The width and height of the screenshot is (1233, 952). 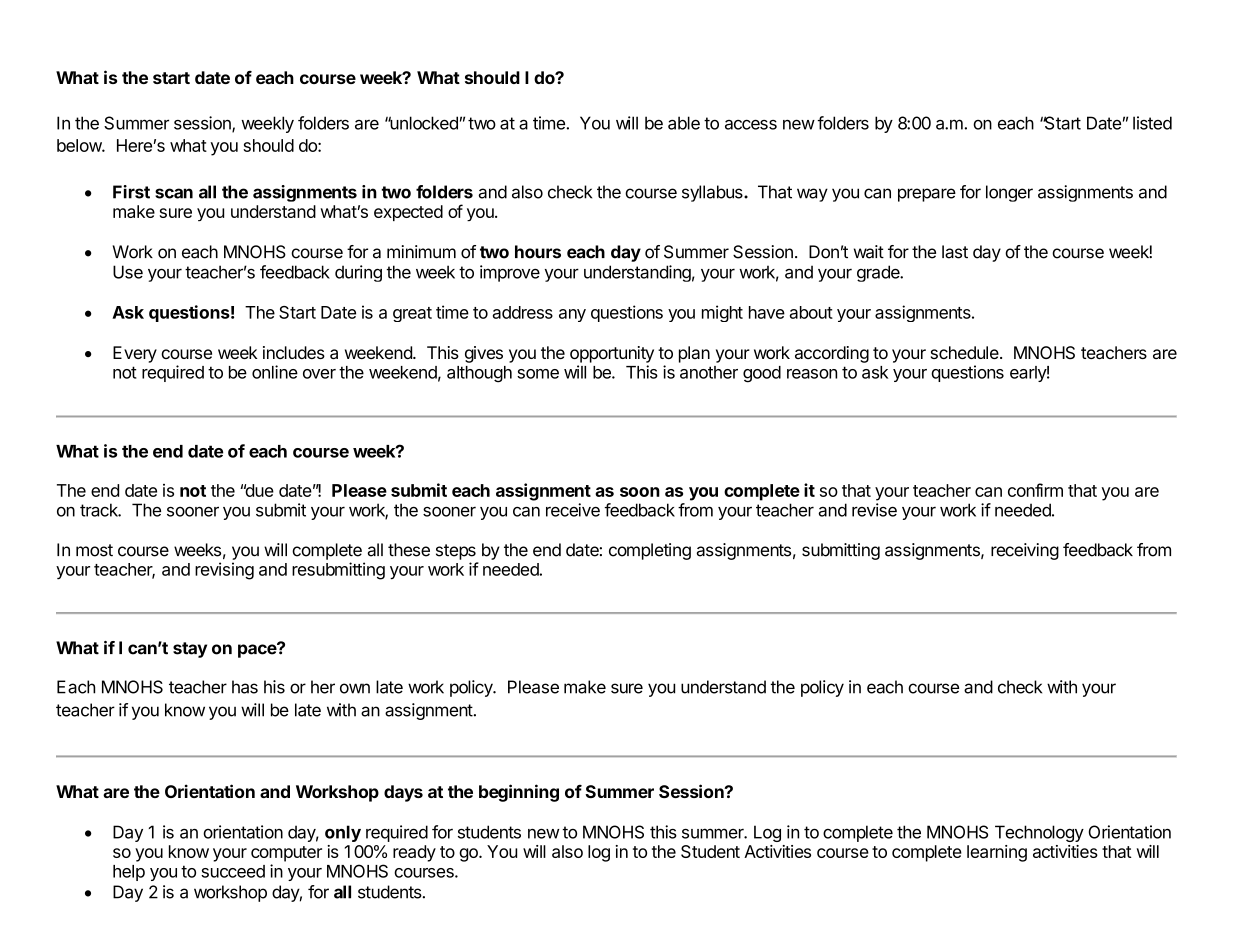 What do you see at coordinates (650, 551) in the screenshot?
I see `completing` at bounding box center [650, 551].
